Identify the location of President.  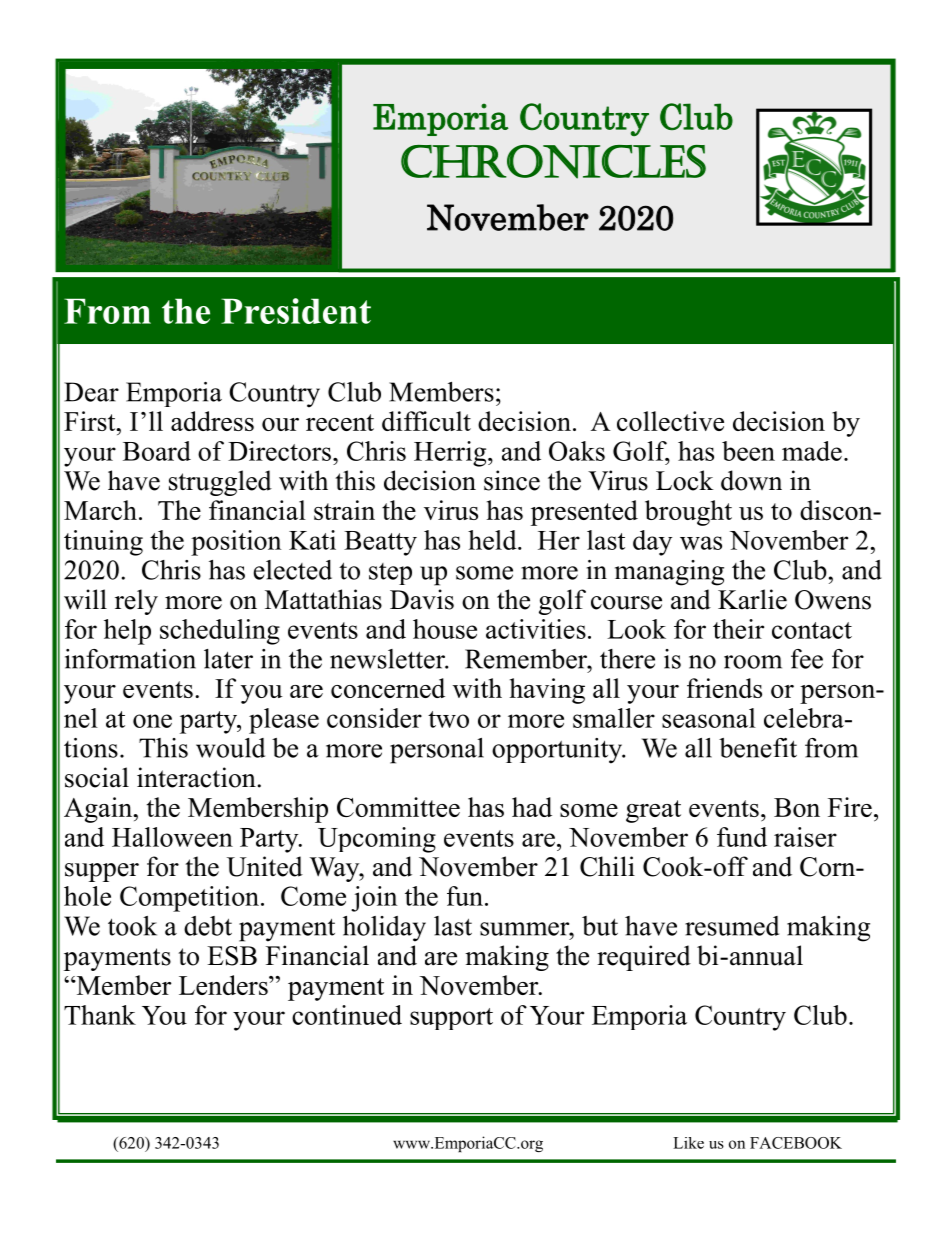
(296, 311).
